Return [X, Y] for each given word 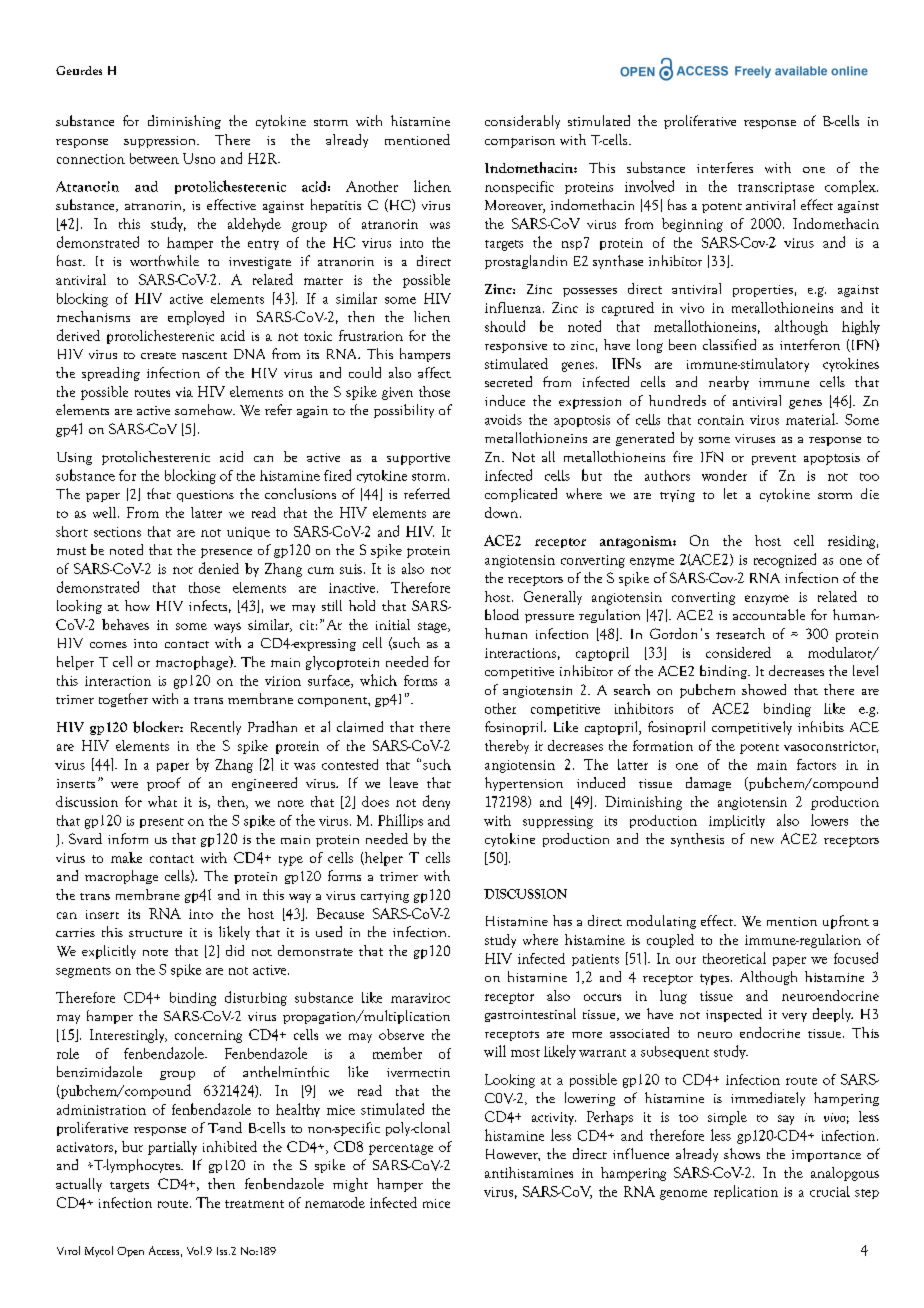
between [154, 158]
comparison [520, 142]
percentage [401, 1149]
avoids [503, 419]
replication [746, 1192]
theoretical [734, 958]
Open [130, 1252]
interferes [725, 167]
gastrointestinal [530, 1015]
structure [155, 933]
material [812, 419]
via [184, 392]
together [123, 700]
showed [764, 689]
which [378, 680]
